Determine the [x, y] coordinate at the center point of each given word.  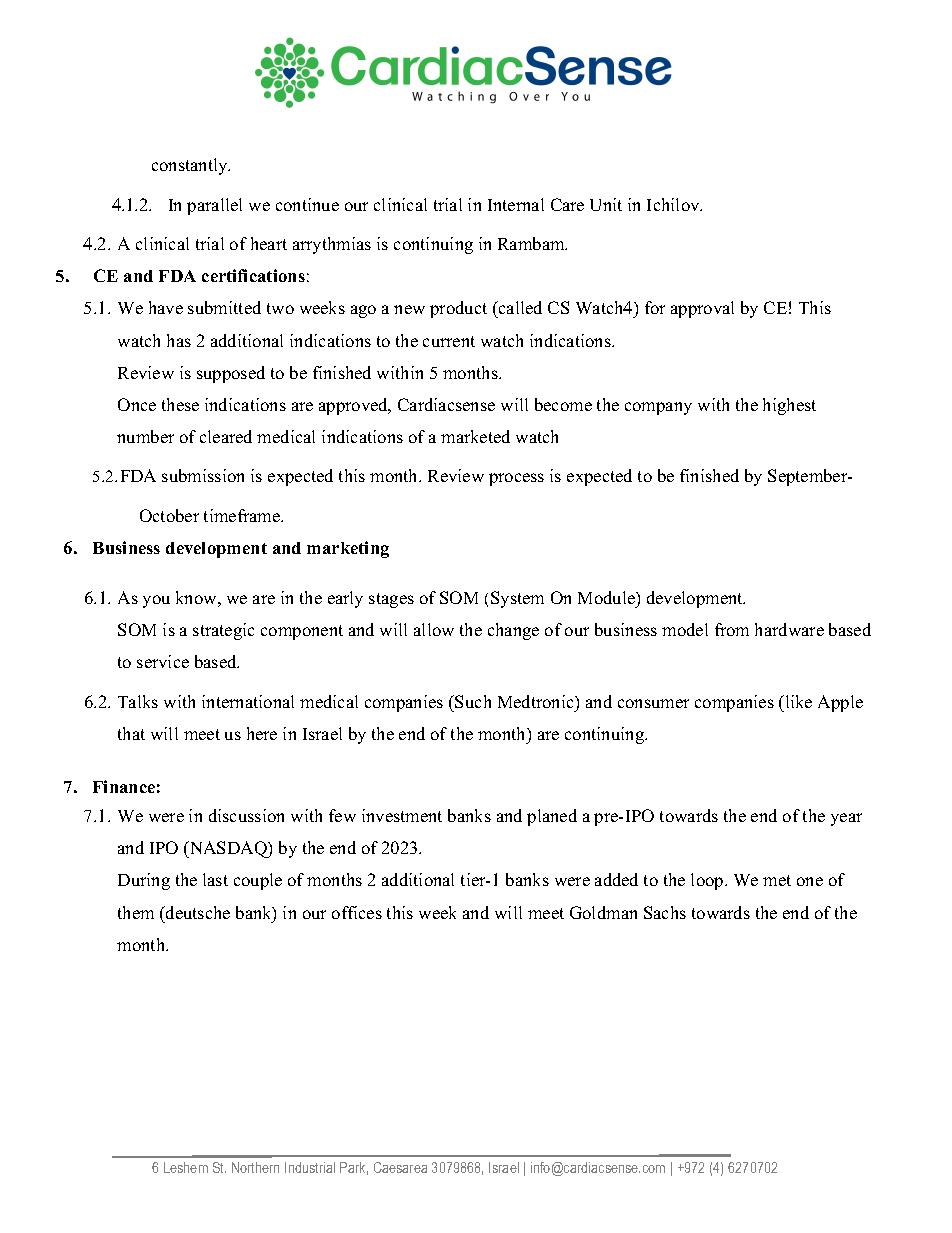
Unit [606, 204]
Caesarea [400, 1167]
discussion [246, 815]
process [516, 479]
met [777, 880]
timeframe [243, 515]
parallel [214, 206]
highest [789, 406]
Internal [516, 204]
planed [552, 817]
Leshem [186, 1167]
